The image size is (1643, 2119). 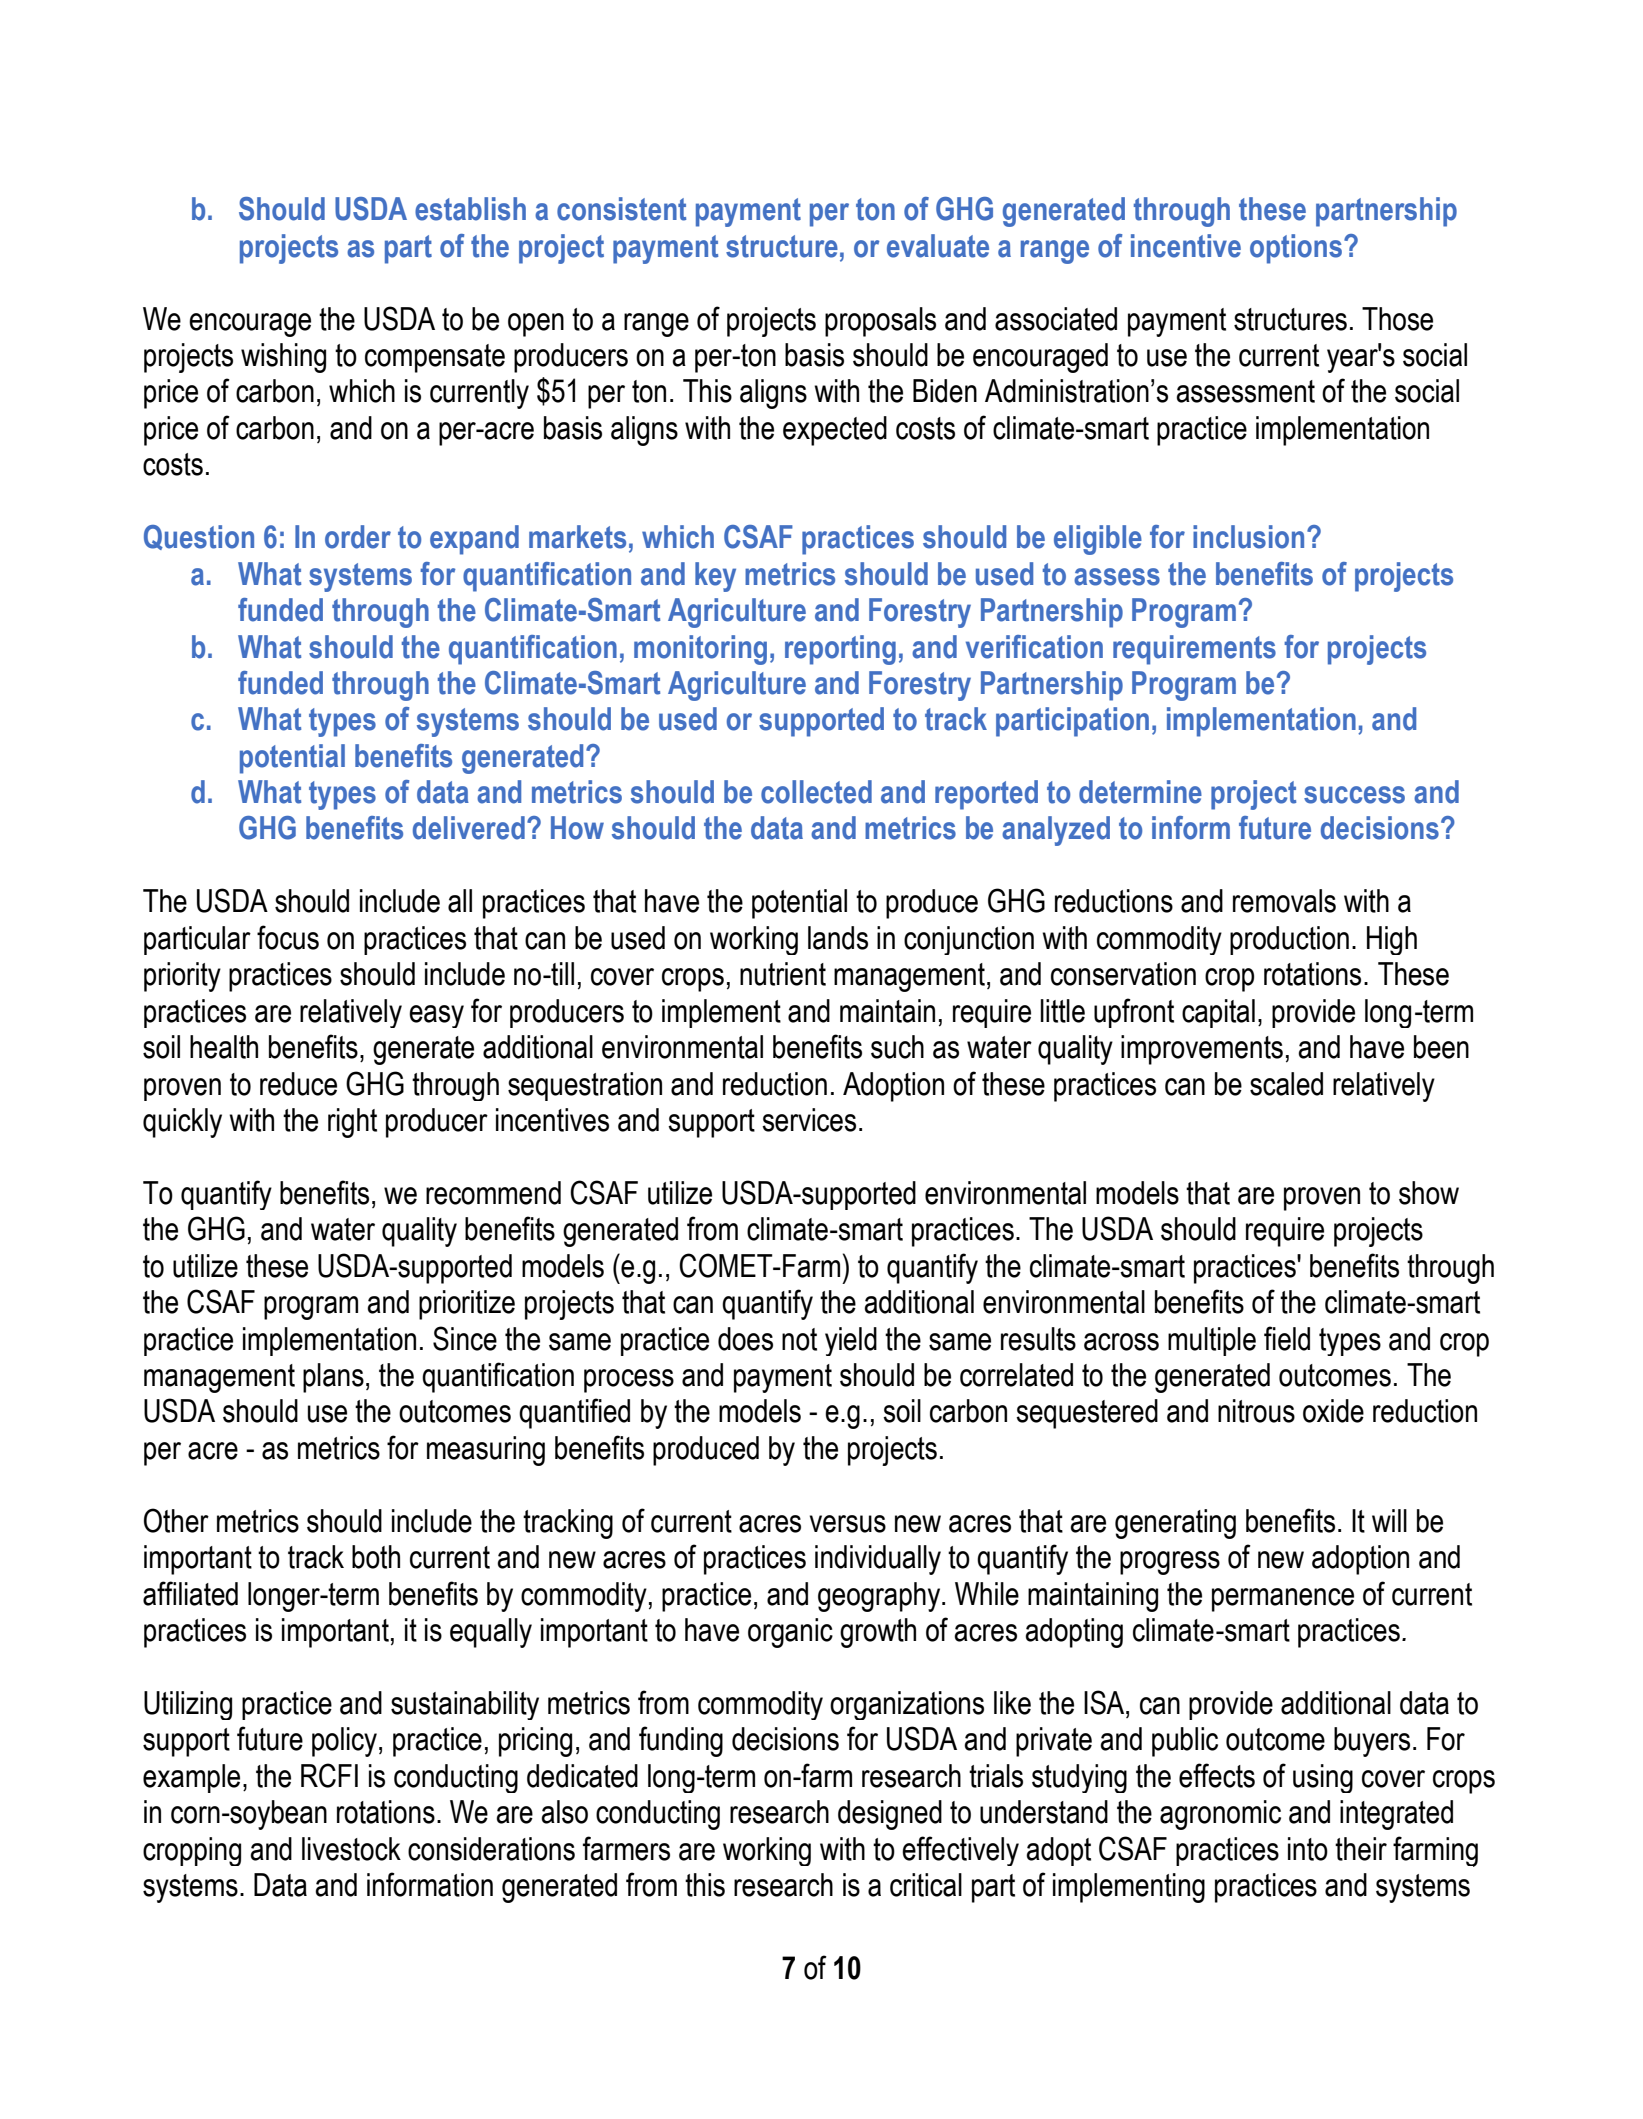 I want to click on plans, so click(x=333, y=1378).
